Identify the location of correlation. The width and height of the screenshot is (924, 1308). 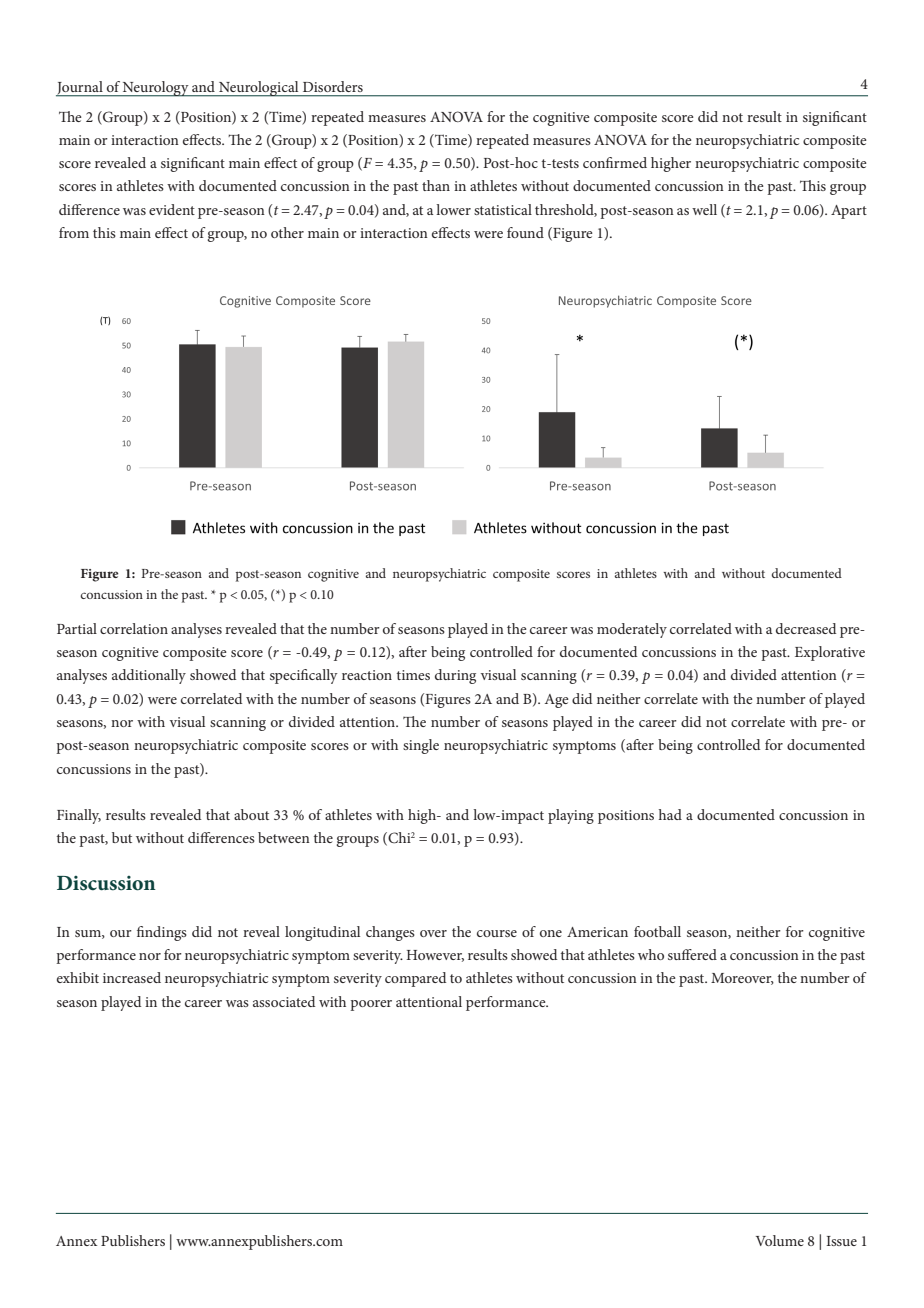
(134, 628).
